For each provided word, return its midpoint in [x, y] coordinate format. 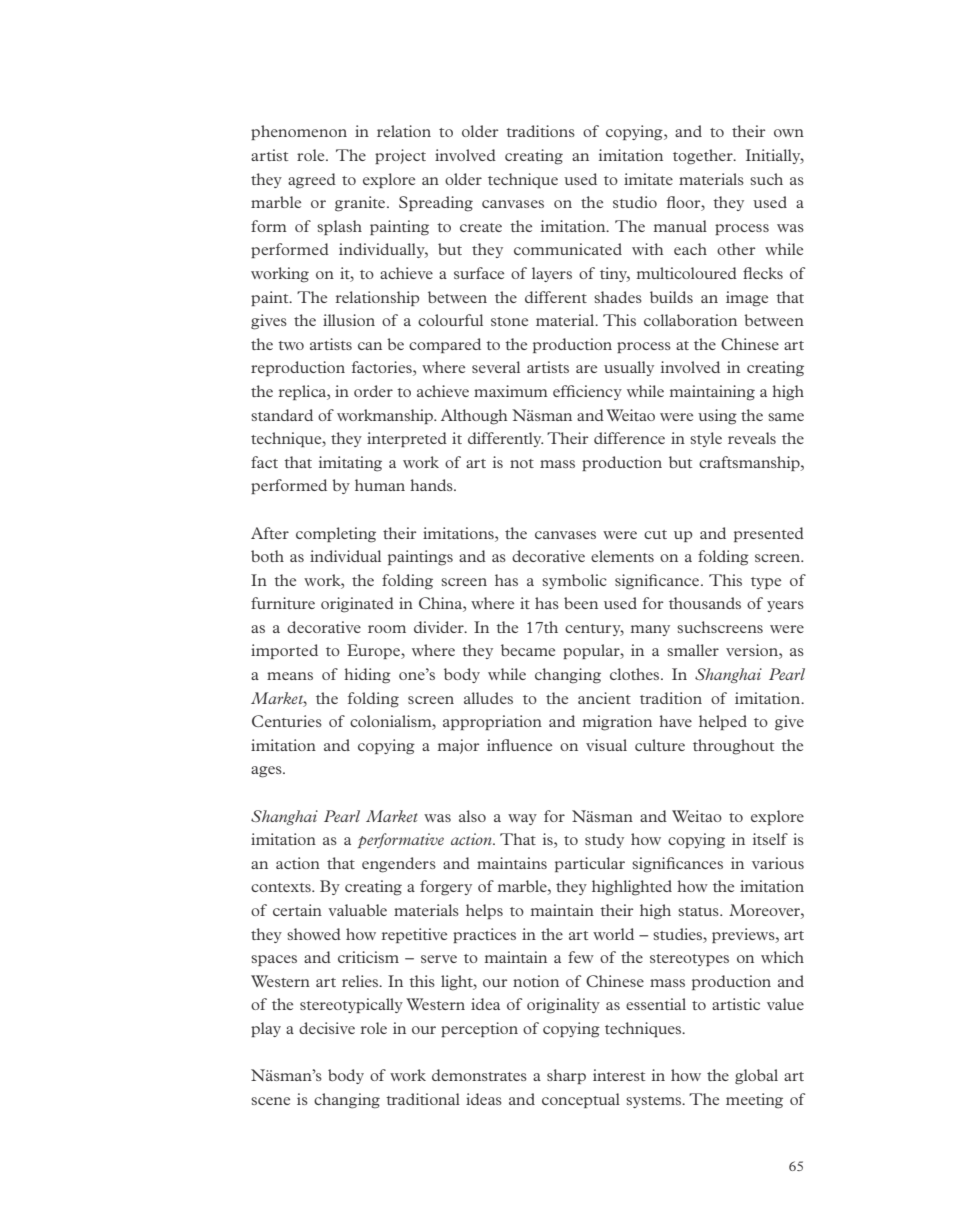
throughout [733, 747]
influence [519, 745]
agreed [312, 181]
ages [267, 772]
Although [474, 417]
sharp [566, 1076]
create [481, 227]
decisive [327, 1028]
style [706, 439]
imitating [350, 464]
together [704, 157]
